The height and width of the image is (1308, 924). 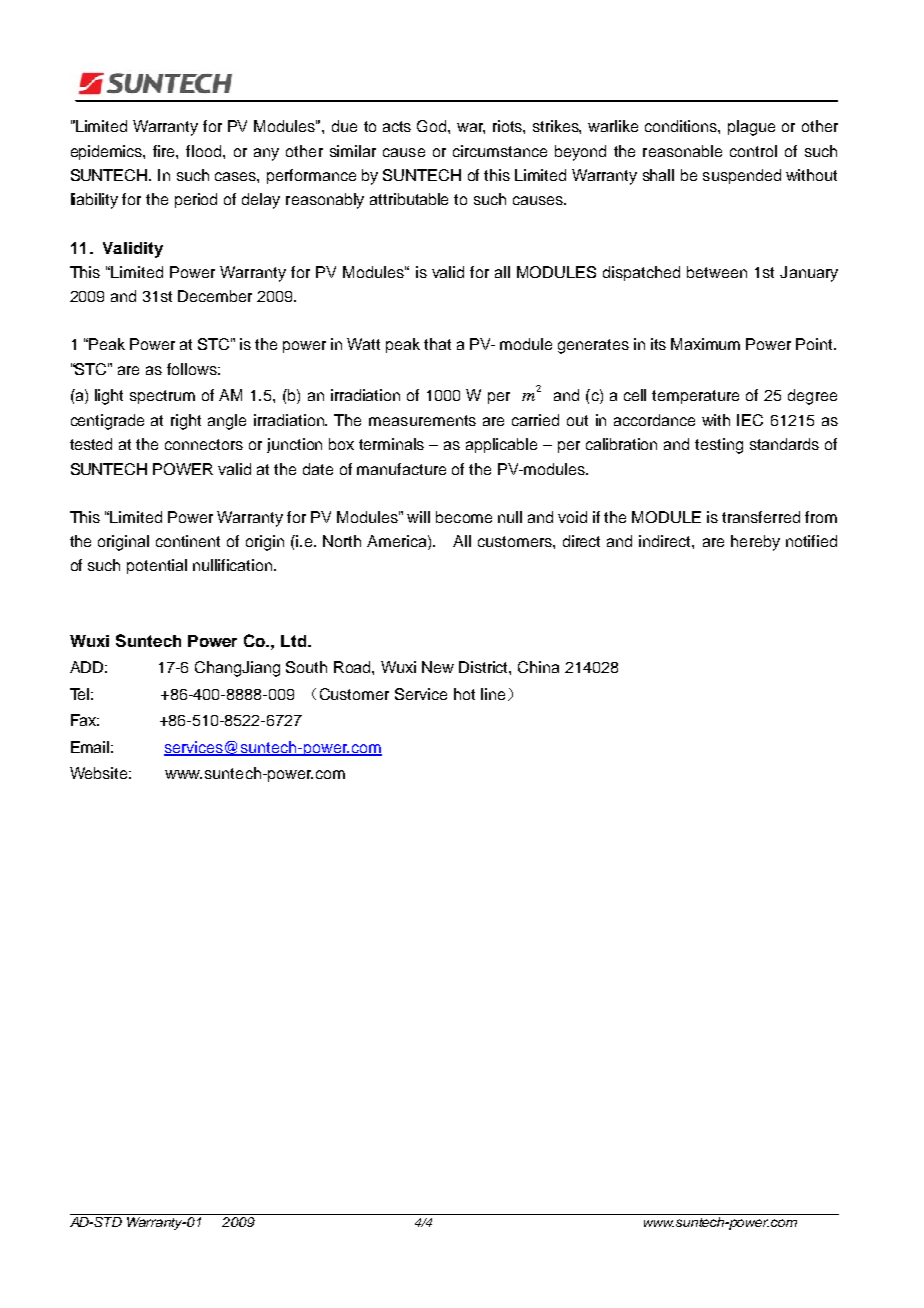 I want to click on South, so click(x=306, y=667).
